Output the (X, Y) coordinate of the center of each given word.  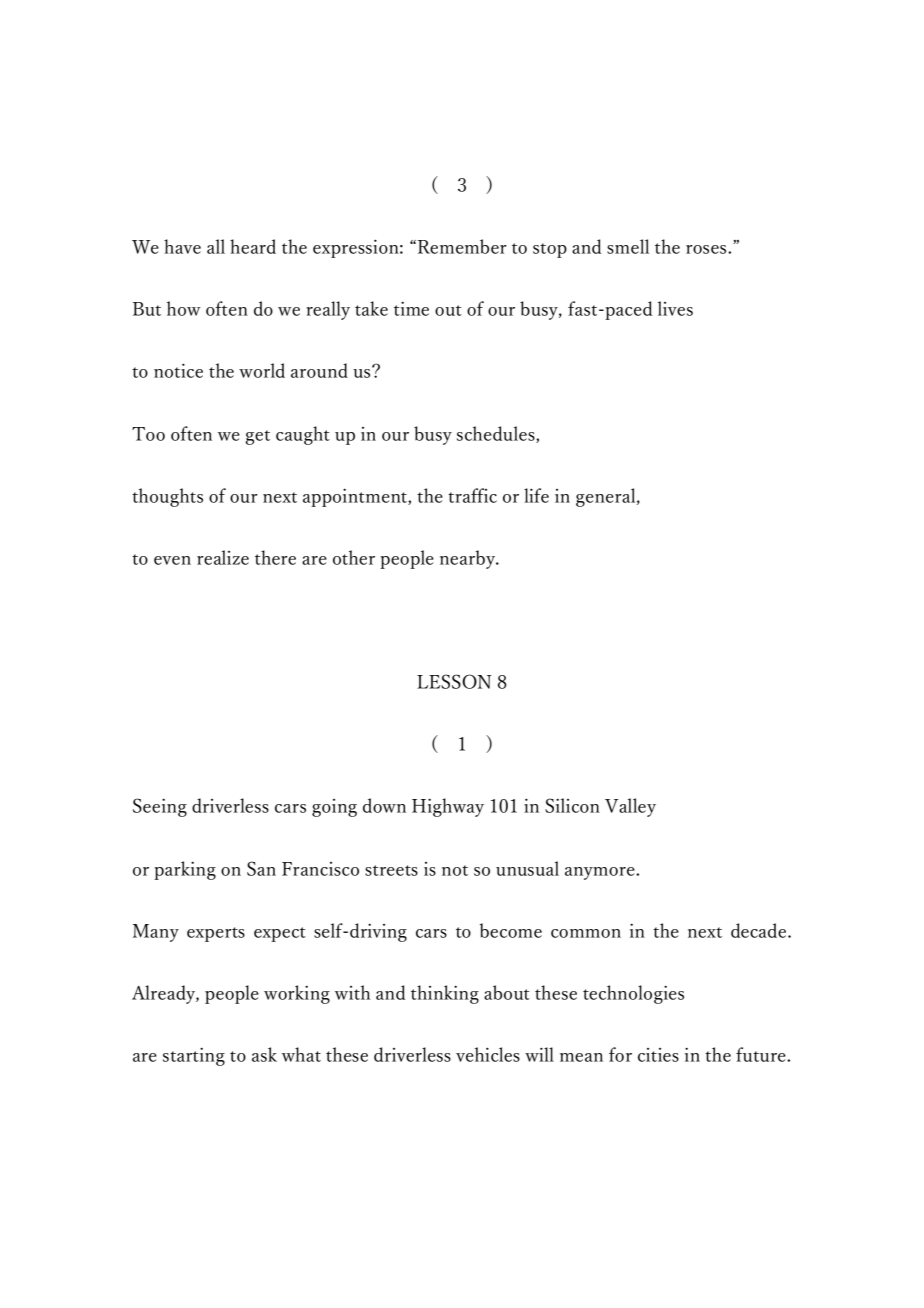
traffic (472, 495)
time (411, 309)
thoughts (167, 497)
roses (707, 249)
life (536, 495)
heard (253, 246)
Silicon (572, 805)
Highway (448, 807)
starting (194, 1057)
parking (185, 870)
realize (223, 557)
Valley (630, 807)
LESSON (454, 681)
